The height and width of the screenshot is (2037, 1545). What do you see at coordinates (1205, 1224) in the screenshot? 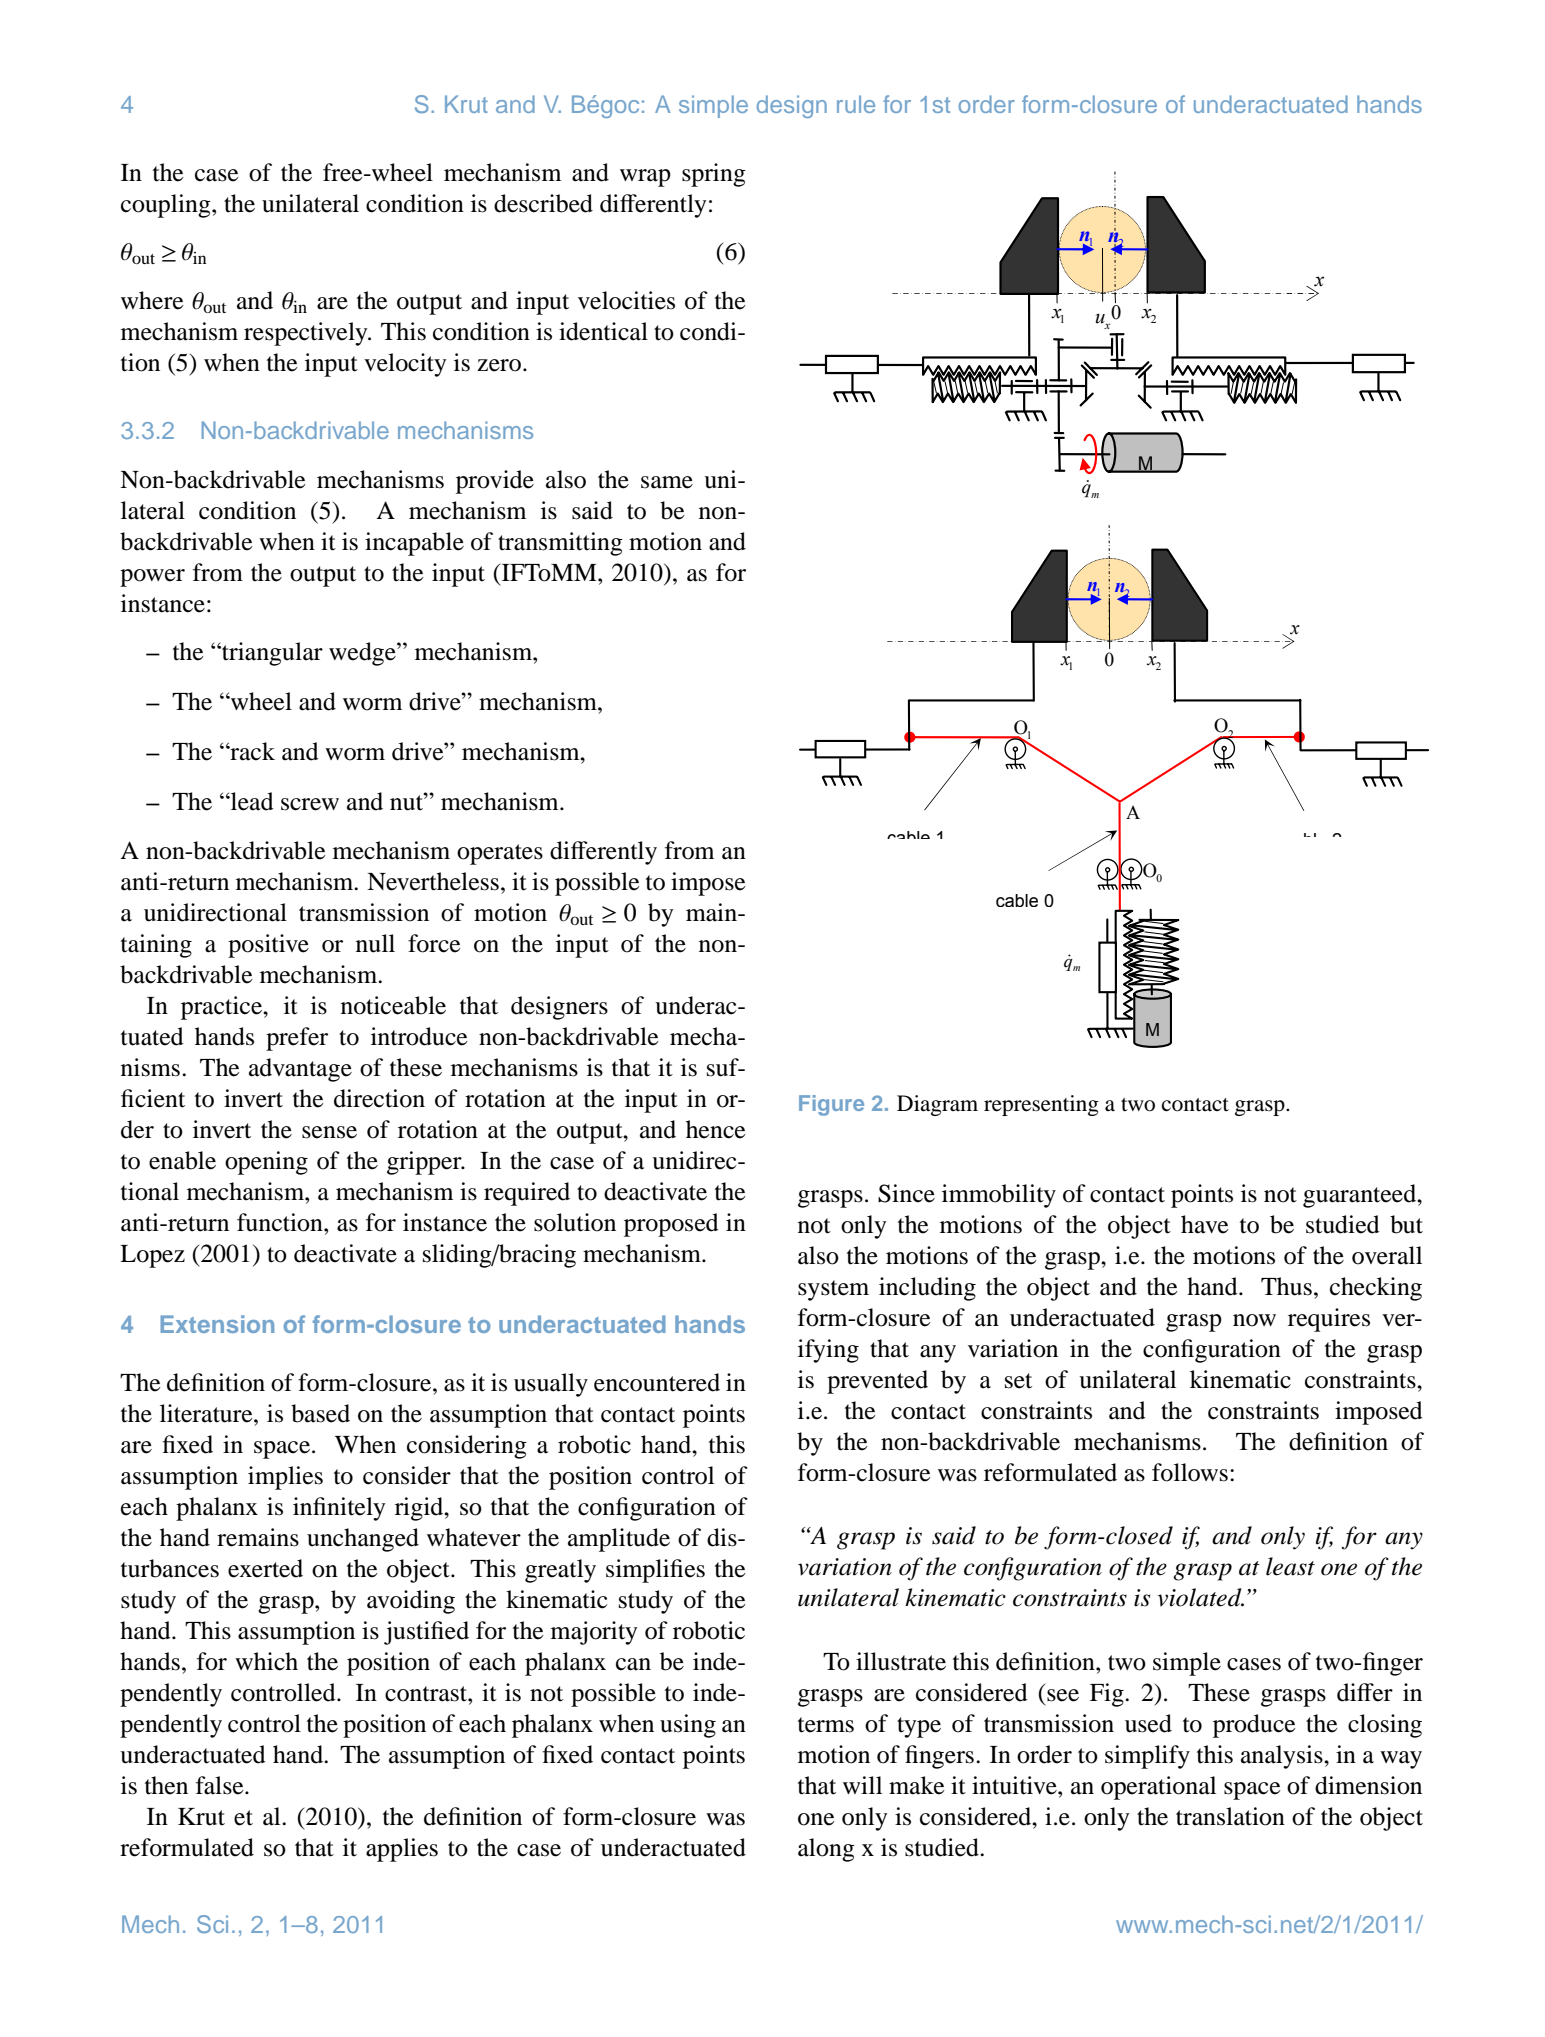
I see `have` at bounding box center [1205, 1224].
